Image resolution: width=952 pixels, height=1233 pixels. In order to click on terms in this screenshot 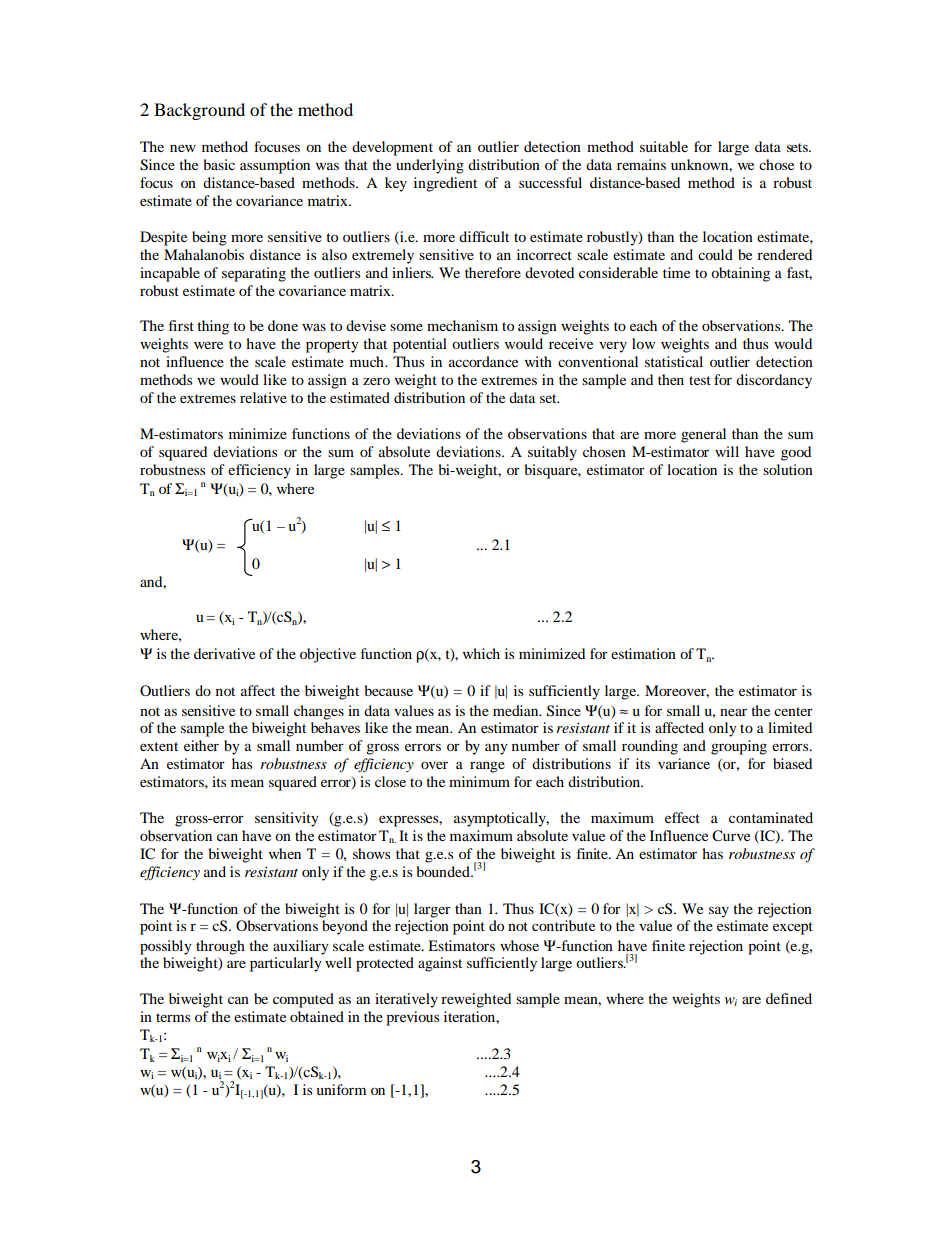, I will do `click(173, 1017)`.
